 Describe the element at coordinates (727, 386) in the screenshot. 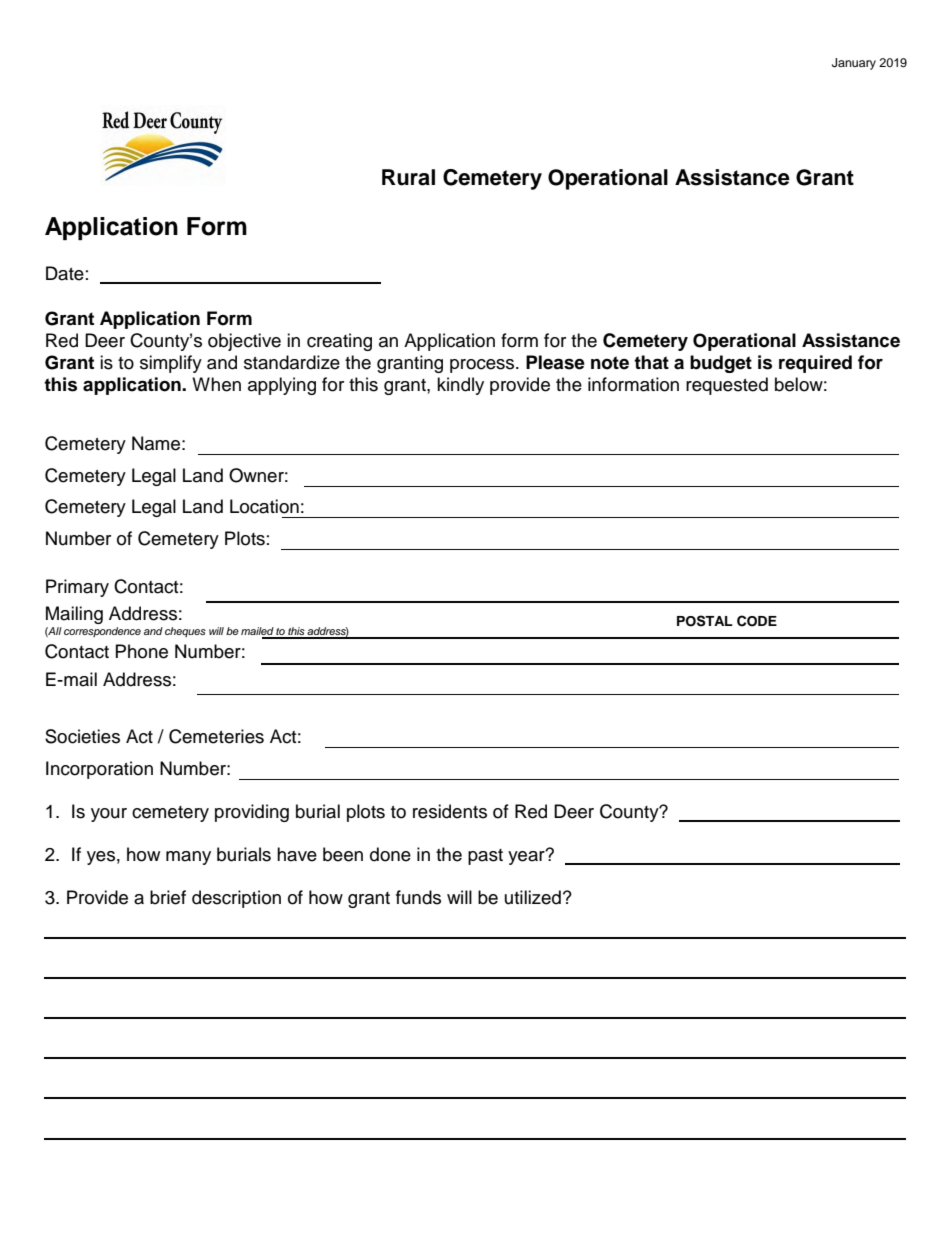

I see `requested` at that location.
